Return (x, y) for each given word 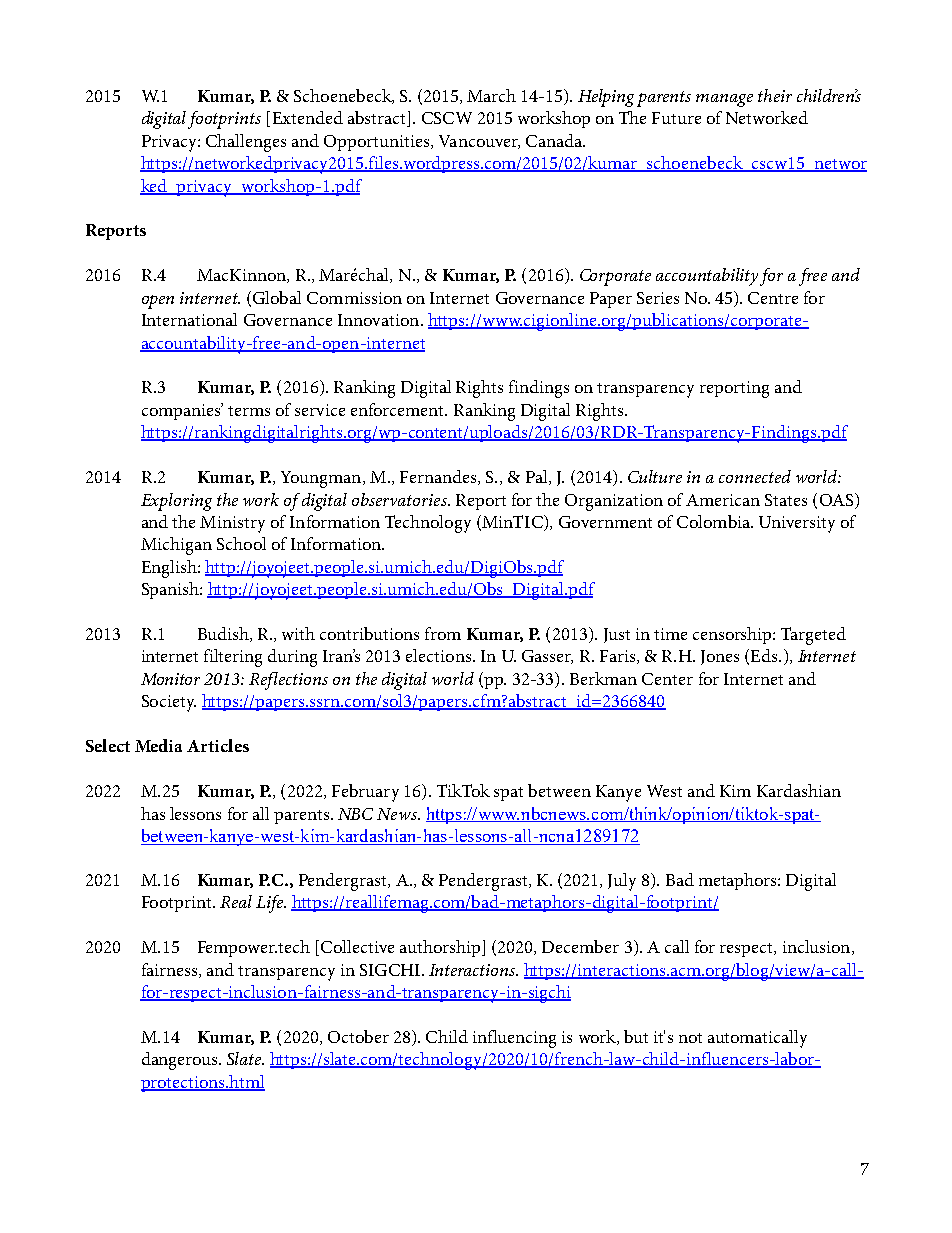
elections (438, 655)
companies (182, 411)
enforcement (399, 409)
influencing (514, 1039)
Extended (308, 117)
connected (755, 476)
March (491, 95)
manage (724, 100)
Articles (218, 745)
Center (667, 679)
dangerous (181, 1061)
